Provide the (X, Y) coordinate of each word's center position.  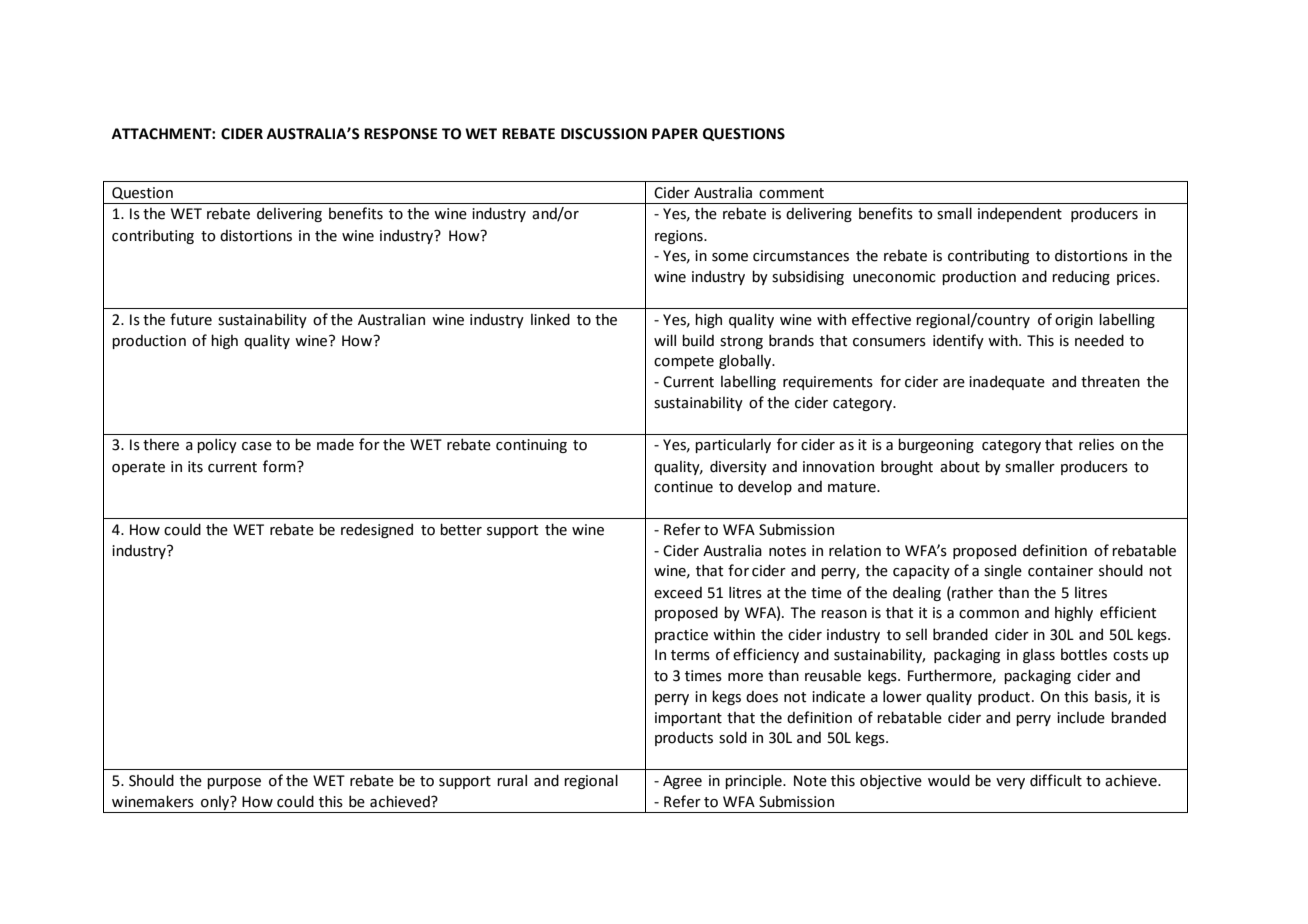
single (1003, 572)
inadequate (1007, 382)
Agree (682, 782)
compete (684, 362)
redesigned (377, 530)
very (1010, 783)
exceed (678, 592)
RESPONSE (400, 134)
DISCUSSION (604, 134)
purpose (234, 783)
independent (1020, 214)
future (191, 319)
